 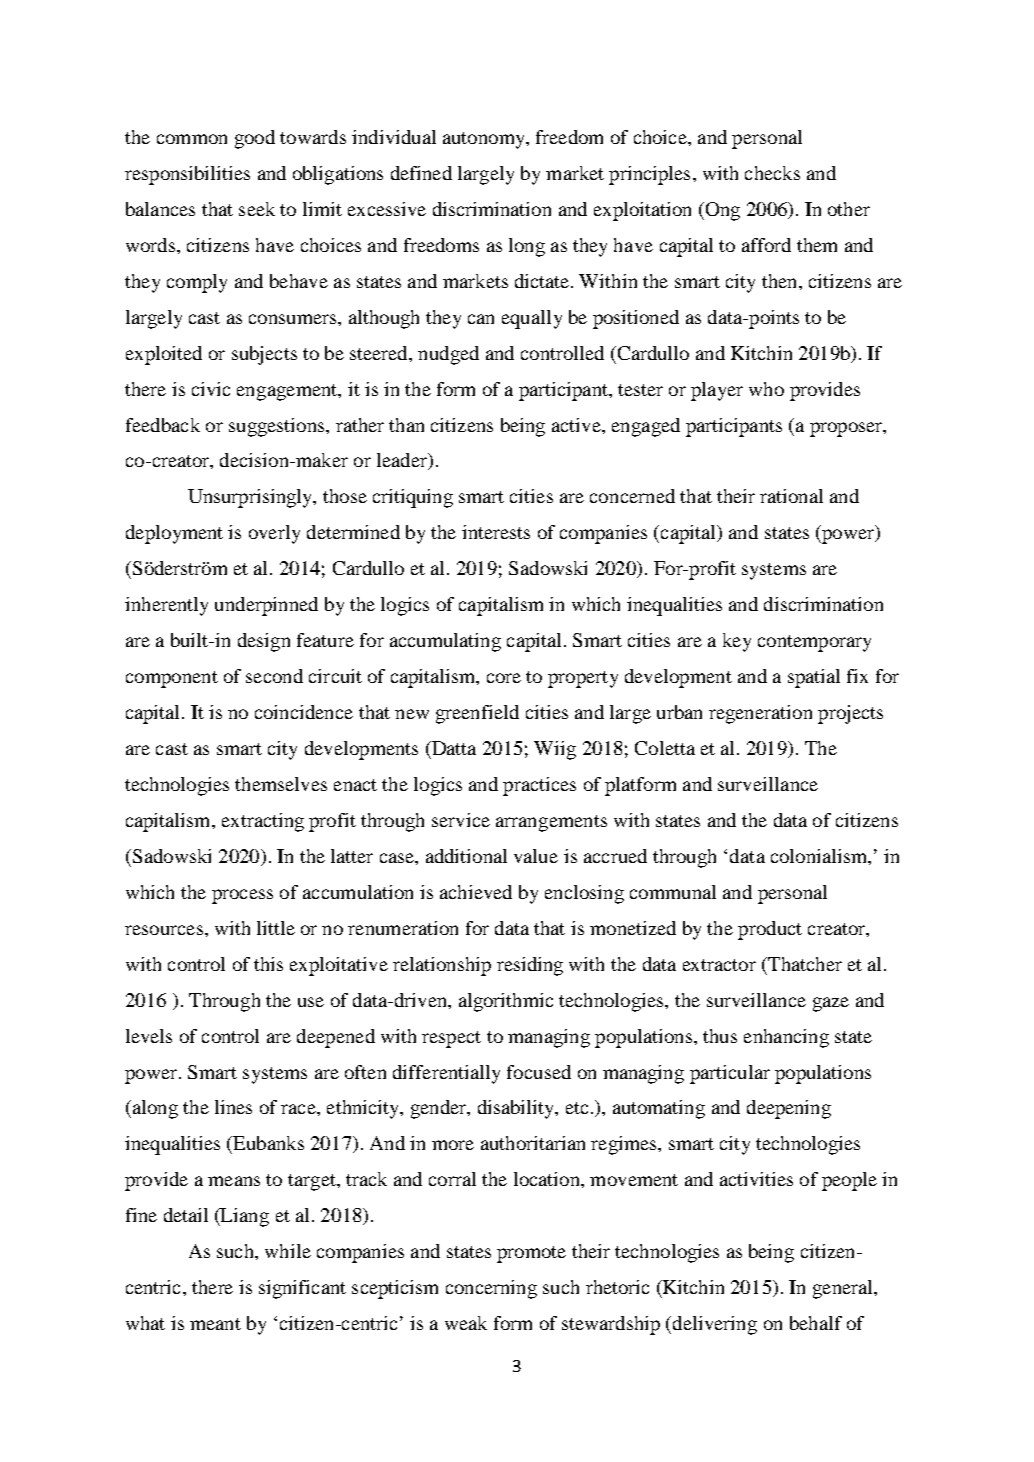 What do you see at coordinates (215, 1324) in the screenshot?
I see `meant` at bounding box center [215, 1324].
